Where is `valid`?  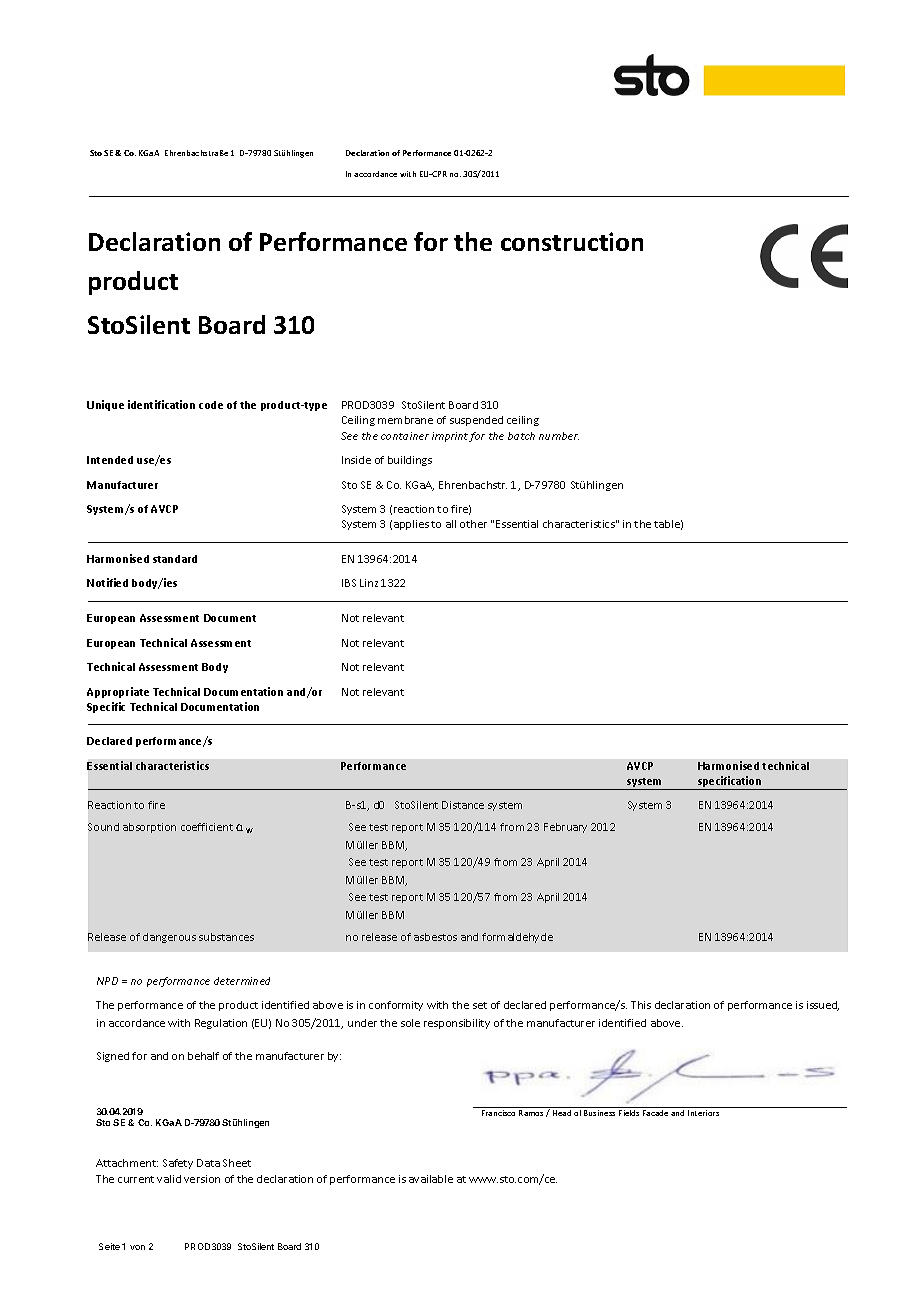
valid is located at coordinates (169, 1179).
